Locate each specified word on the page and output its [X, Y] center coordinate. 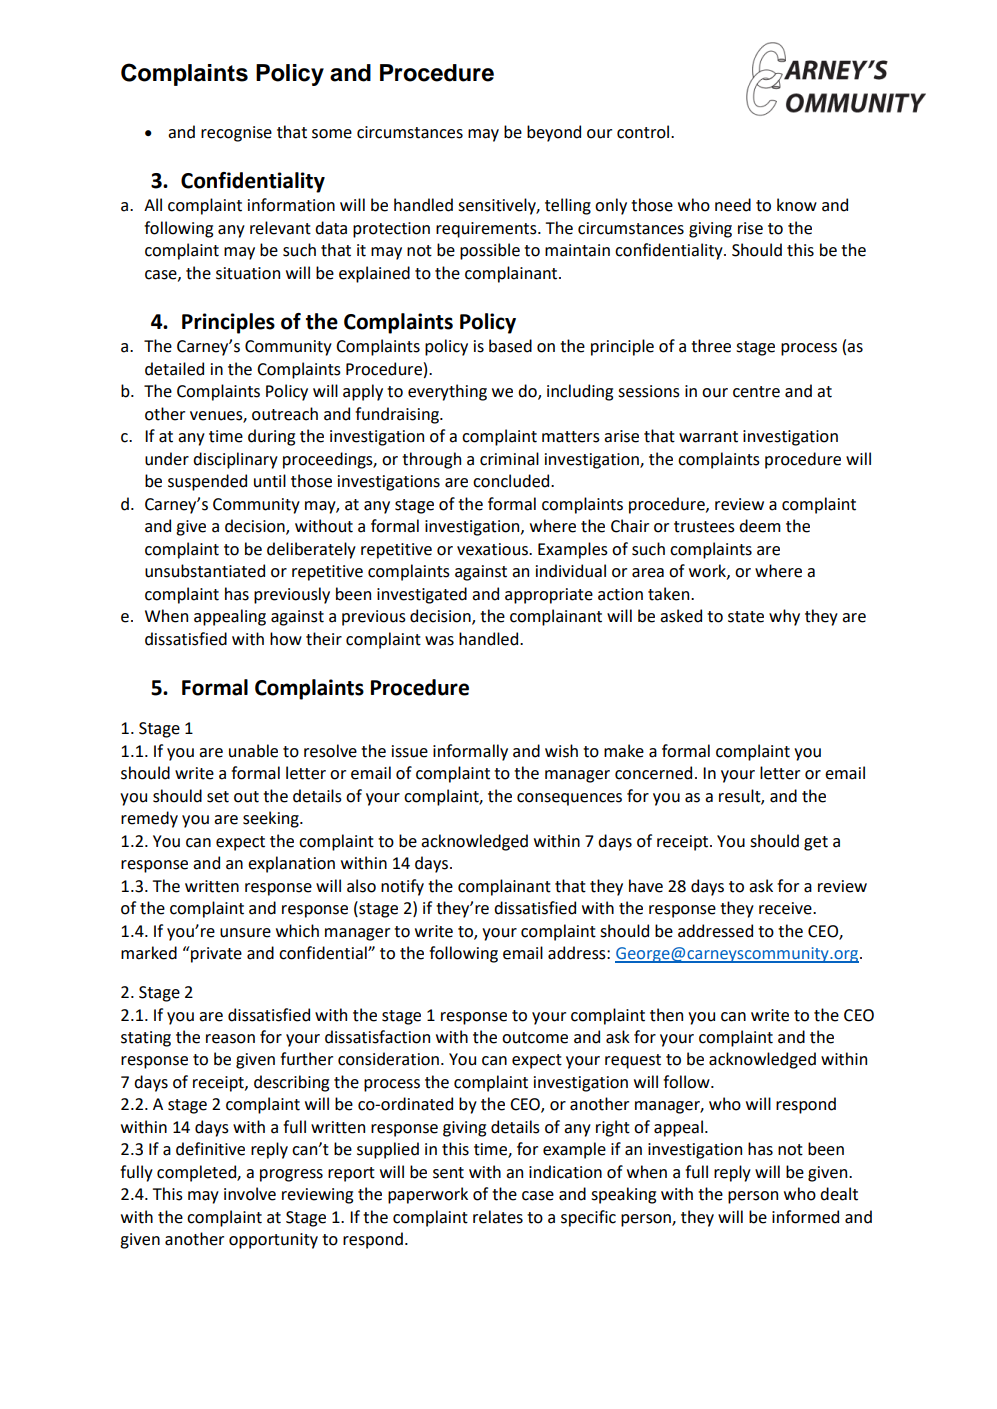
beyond [554, 133]
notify [402, 887]
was [439, 641]
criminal [509, 459]
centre [756, 392]
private [215, 954]
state [746, 617]
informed [805, 1217]
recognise [236, 134]
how [286, 639]
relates [498, 1217]
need [733, 205]
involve [250, 1194]
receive [786, 908]
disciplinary [235, 460]
